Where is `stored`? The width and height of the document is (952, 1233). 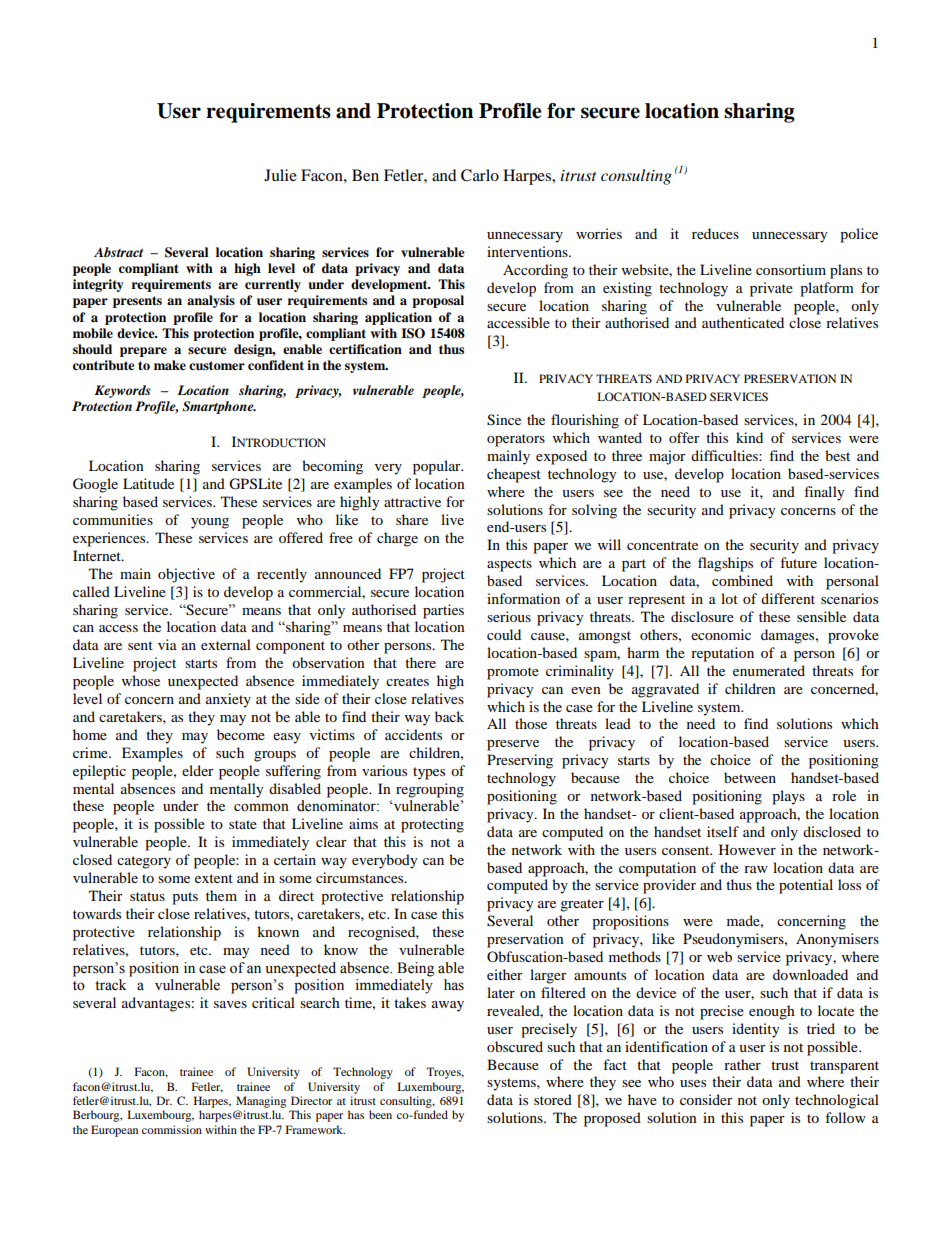 stored is located at coordinates (553, 1099).
